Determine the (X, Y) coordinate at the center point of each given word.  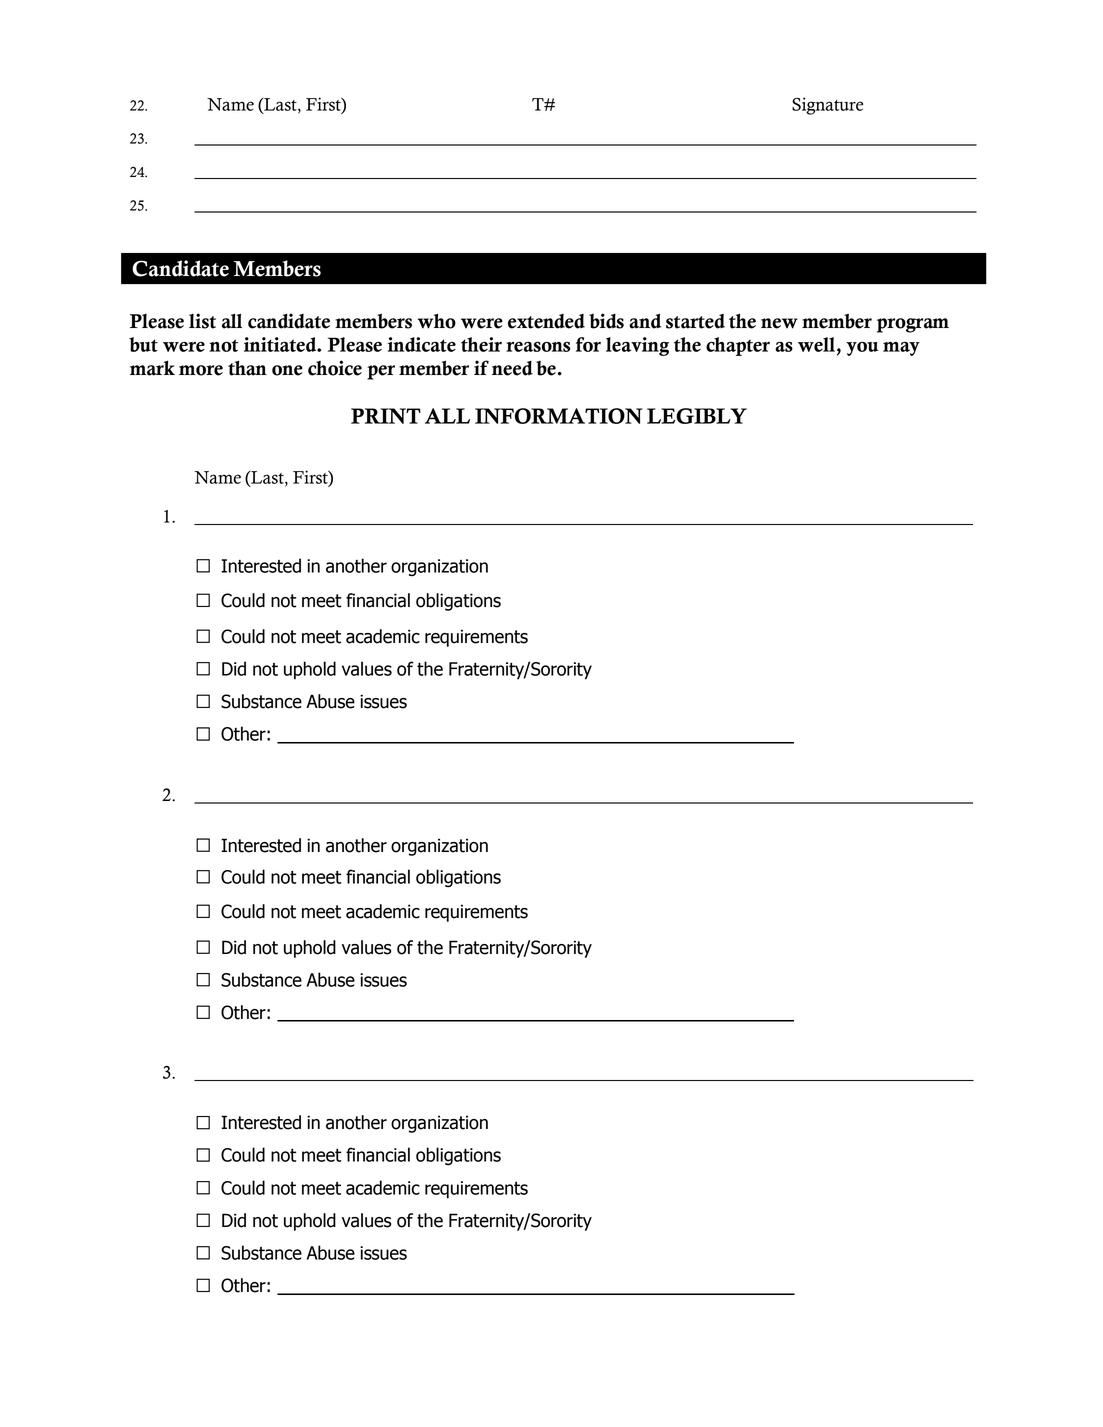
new (779, 323)
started (695, 321)
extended (546, 321)
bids (606, 321)
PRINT (386, 416)
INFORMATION (558, 416)
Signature (827, 106)
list (202, 321)
